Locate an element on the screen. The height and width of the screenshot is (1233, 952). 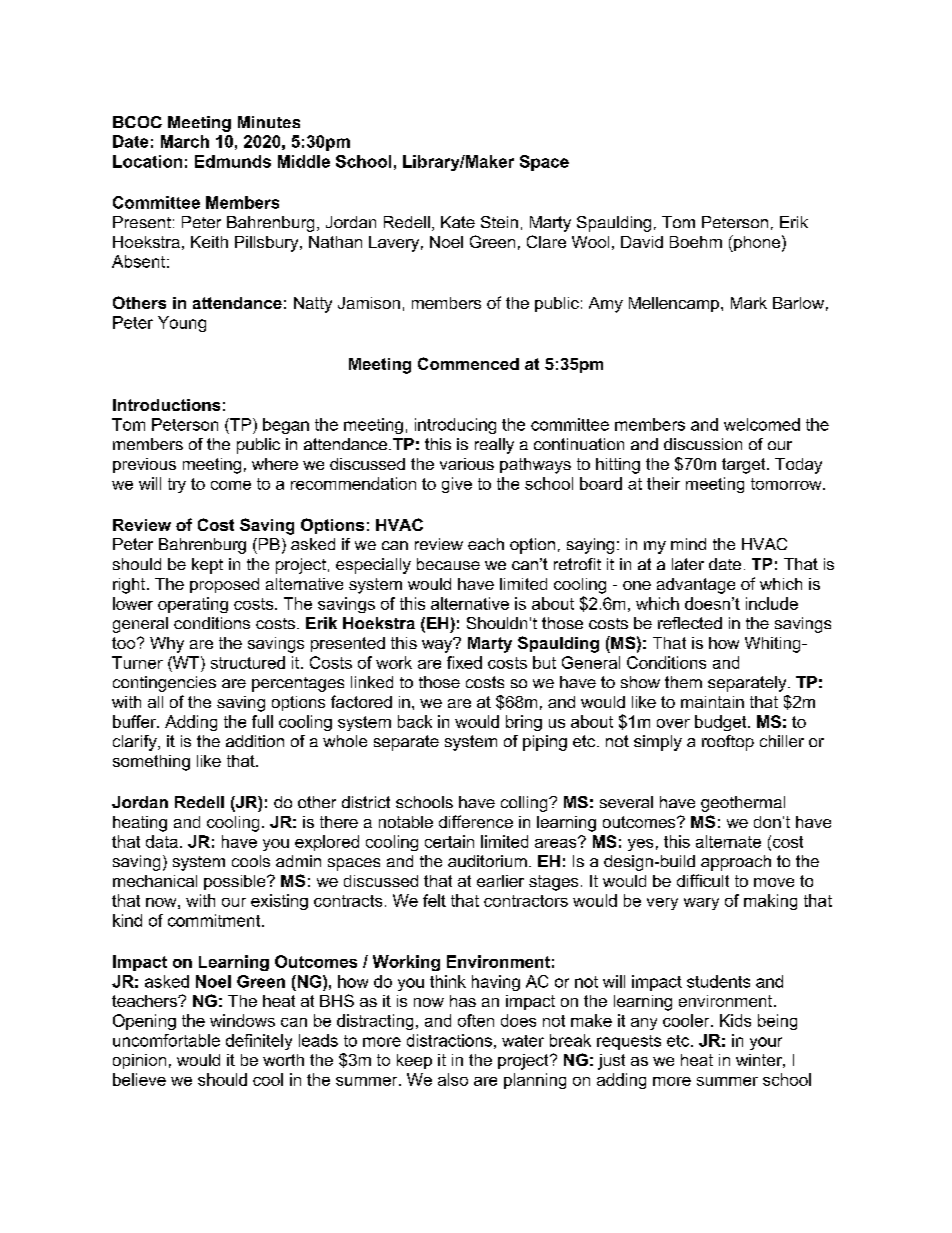
possible is located at coordinates (236, 882).
